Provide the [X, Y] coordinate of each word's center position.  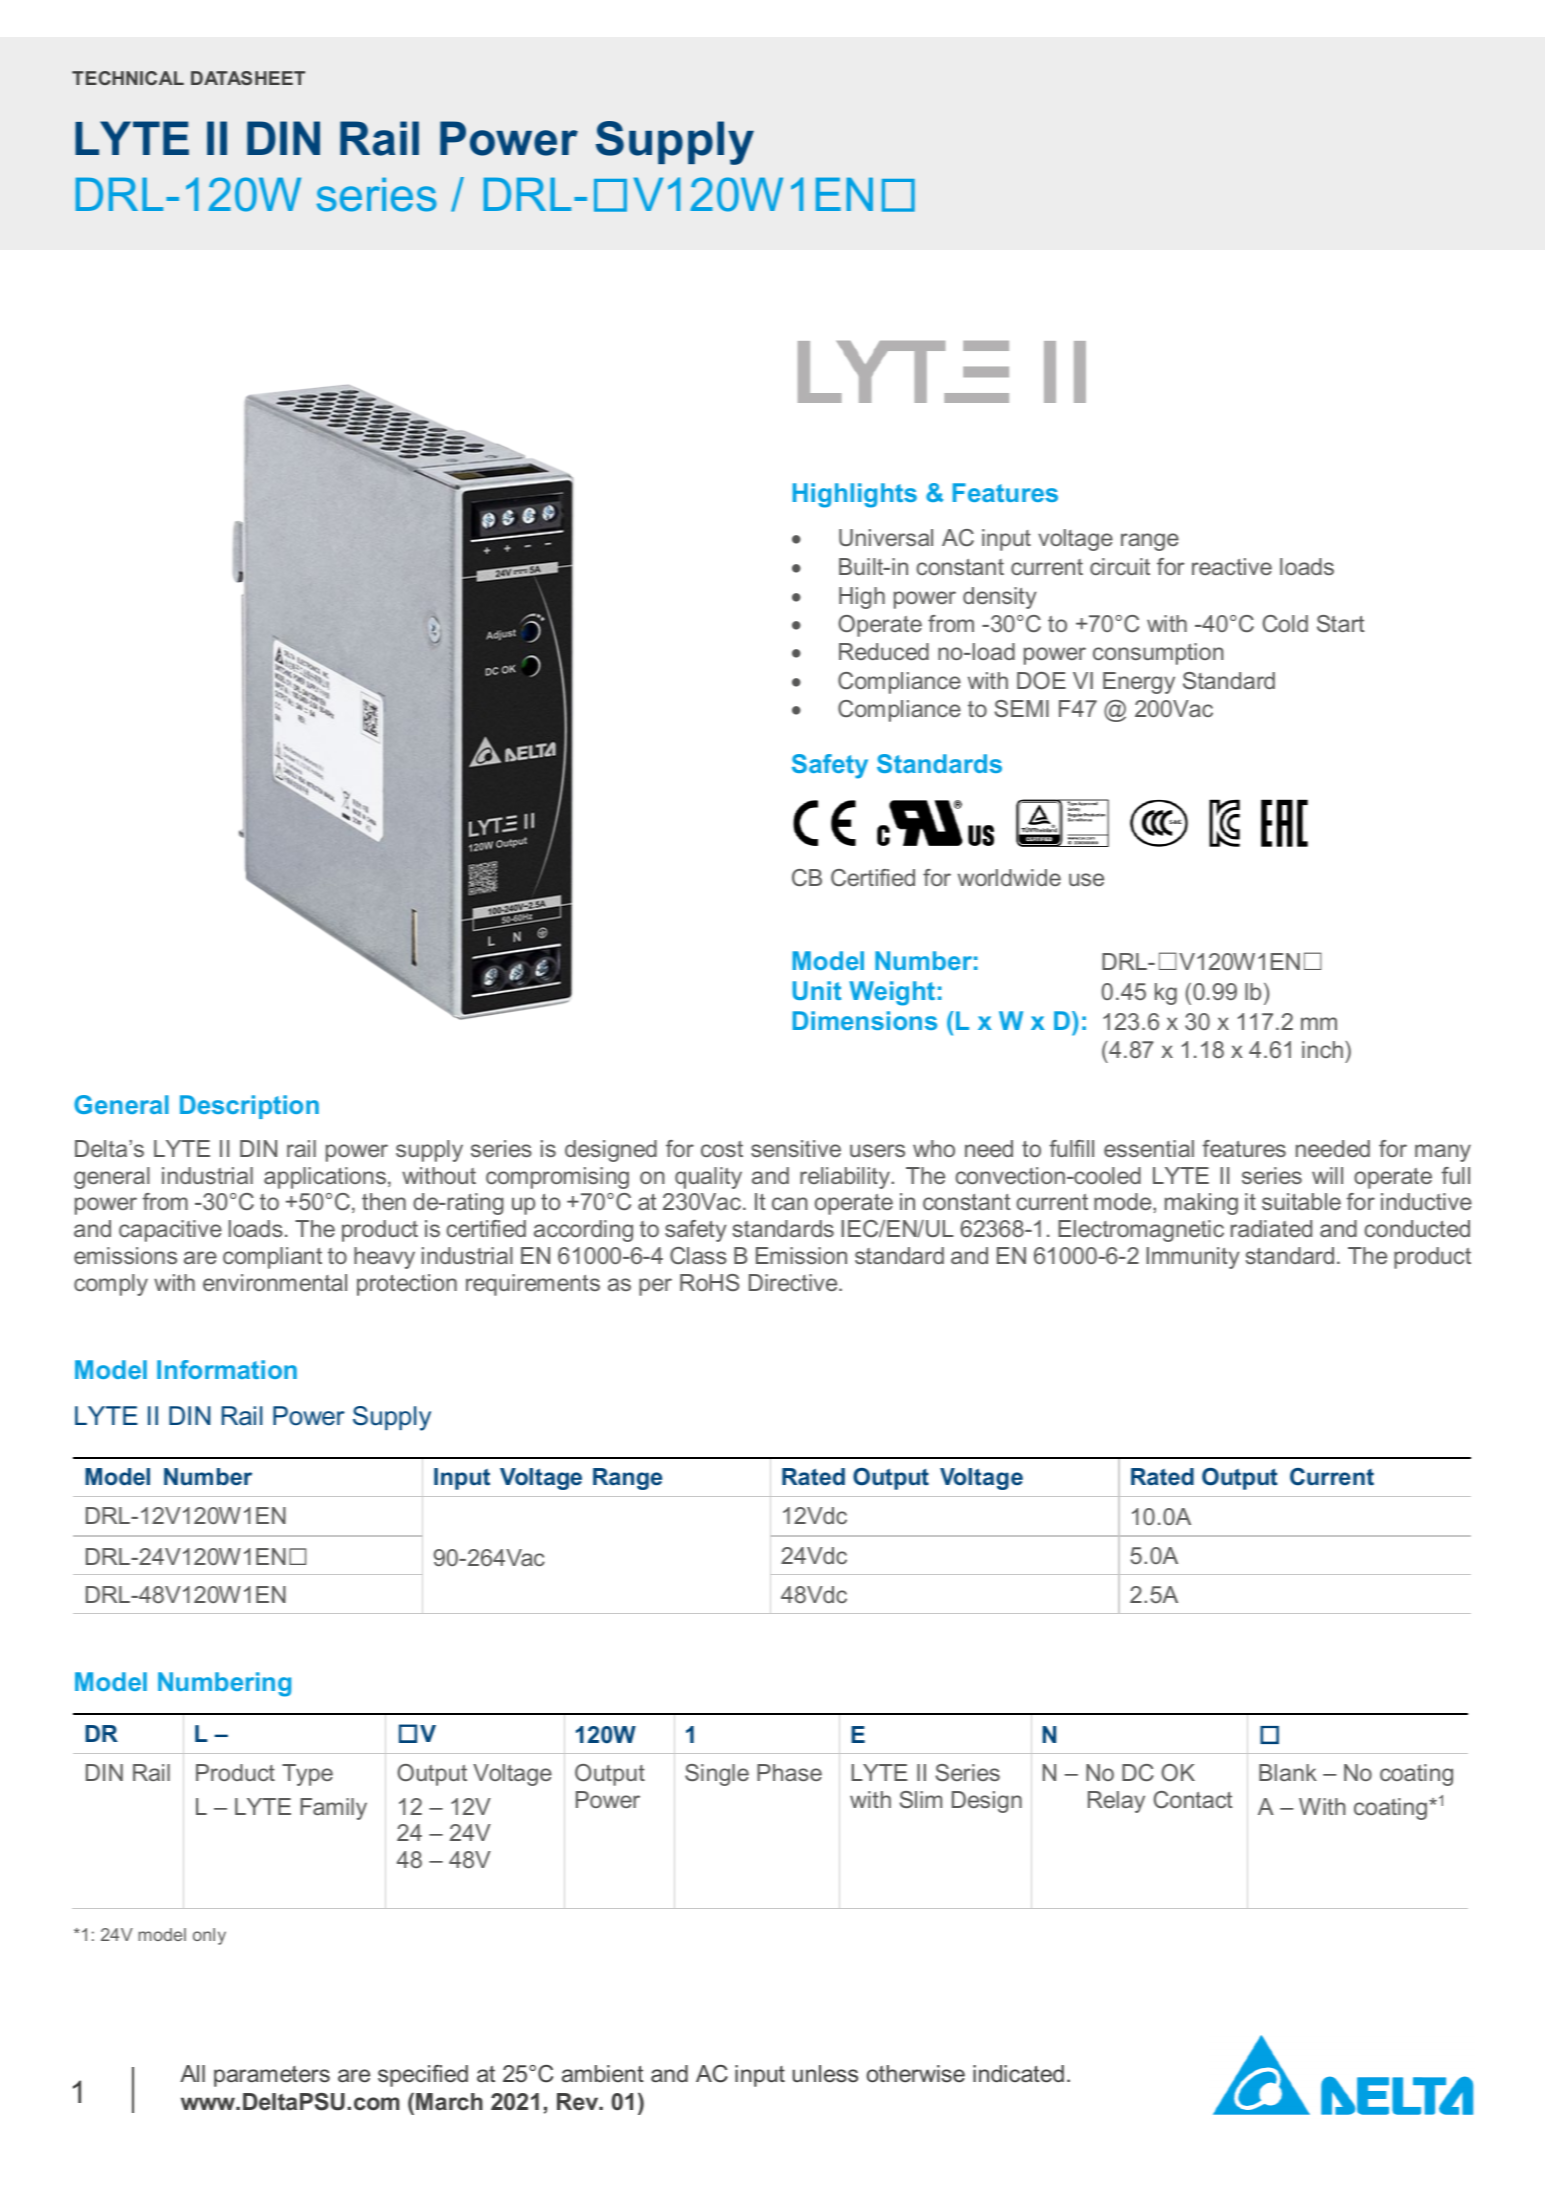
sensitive [796, 1148]
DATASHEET [248, 78]
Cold [1285, 623]
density [1000, 598]
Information [227, 1369]
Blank [1288, 1772]
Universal [886, 537]
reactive [1232, 566]
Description [249, 1107]
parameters [272, 2076]
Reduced [884, 651]
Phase [789, 1772]
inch [1322, 1049]
